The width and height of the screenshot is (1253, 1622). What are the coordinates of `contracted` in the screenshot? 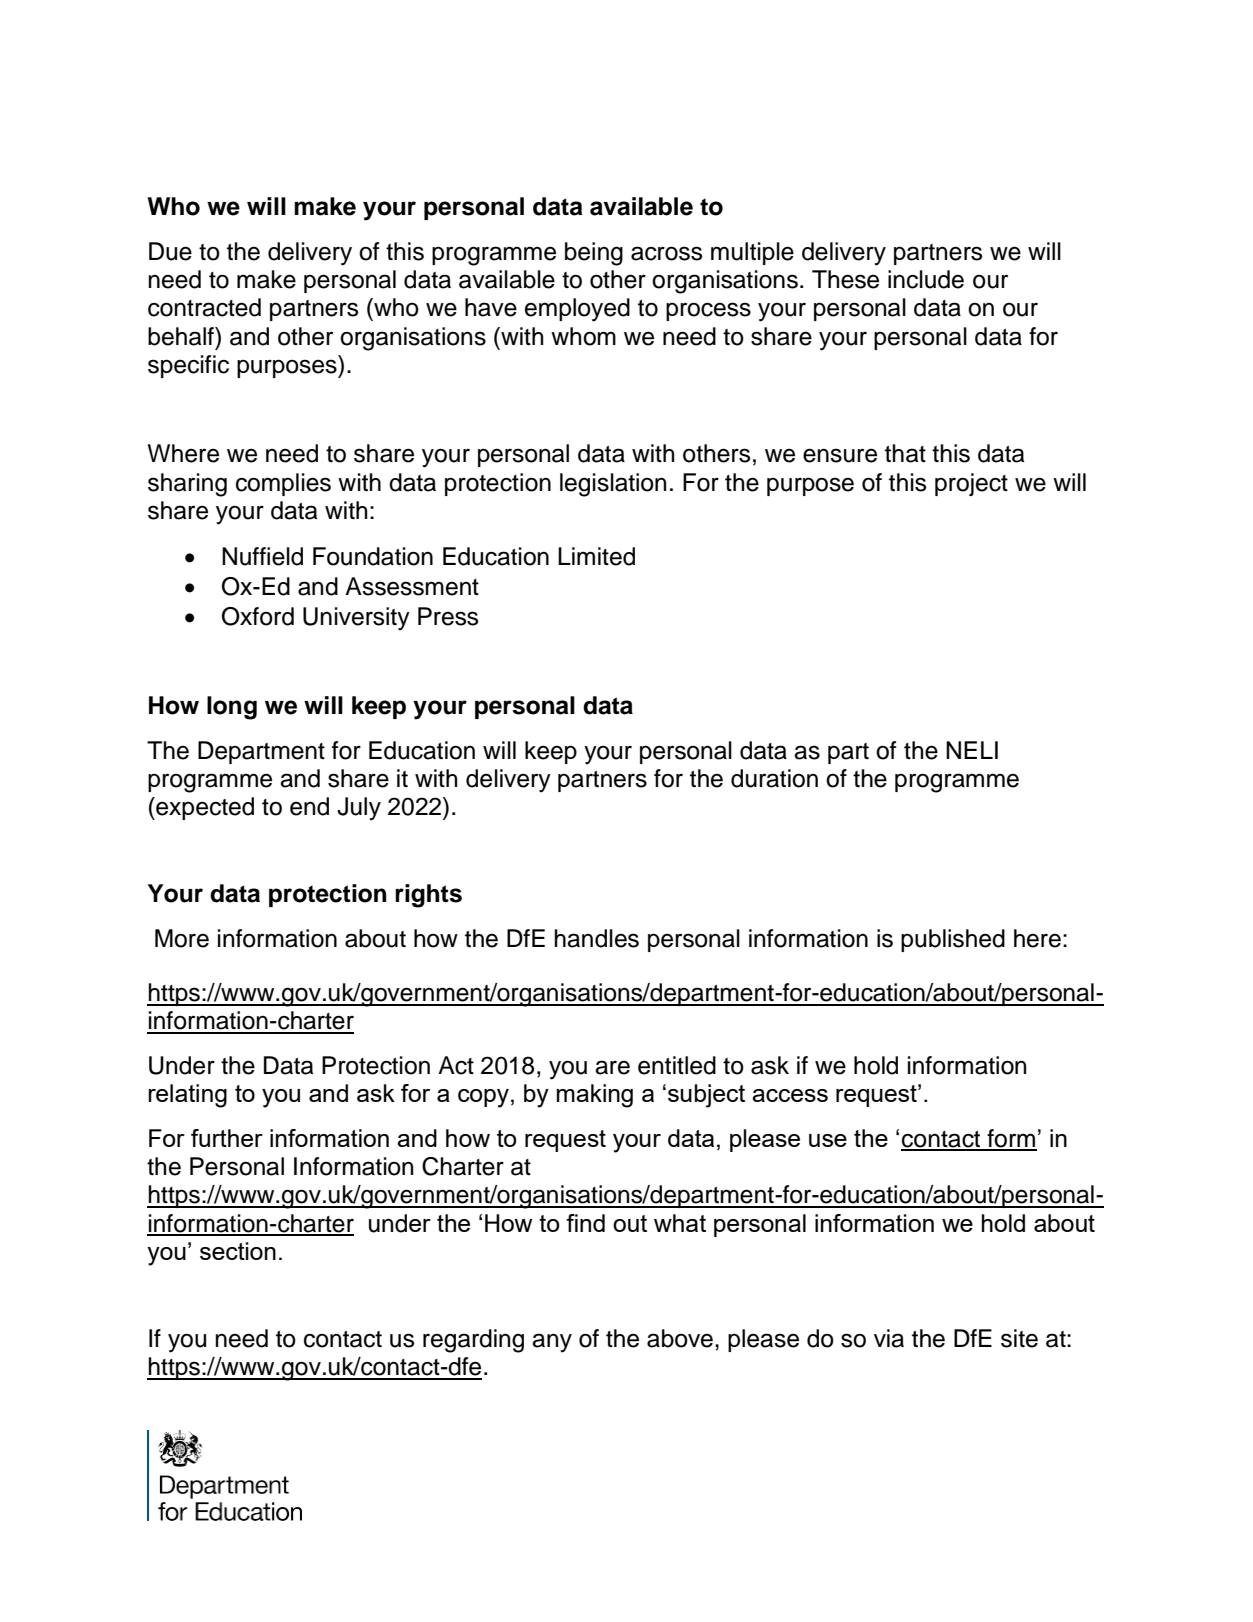 It's located at (204, 307).
